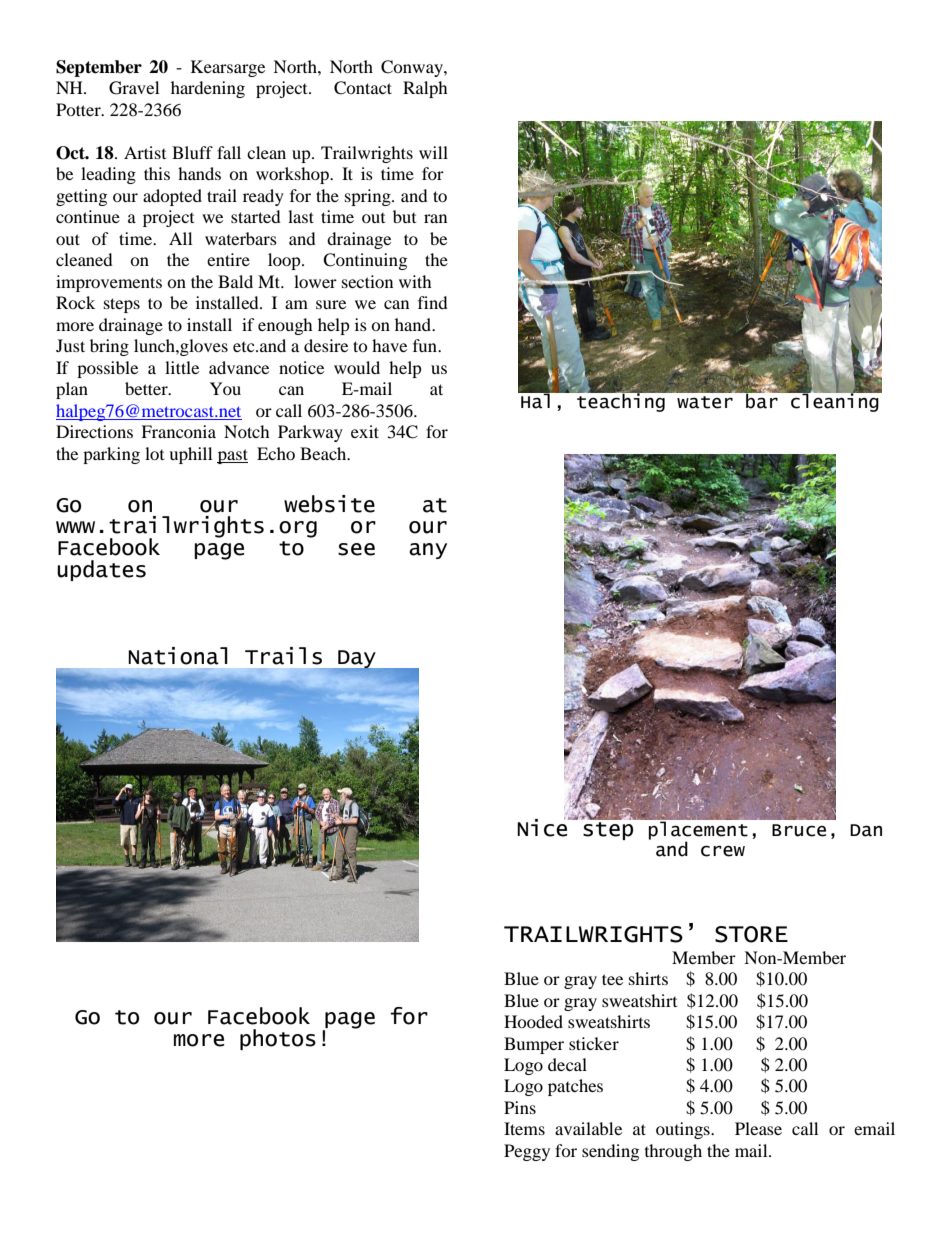  I want to click on Pins, so click(520, 1107).
